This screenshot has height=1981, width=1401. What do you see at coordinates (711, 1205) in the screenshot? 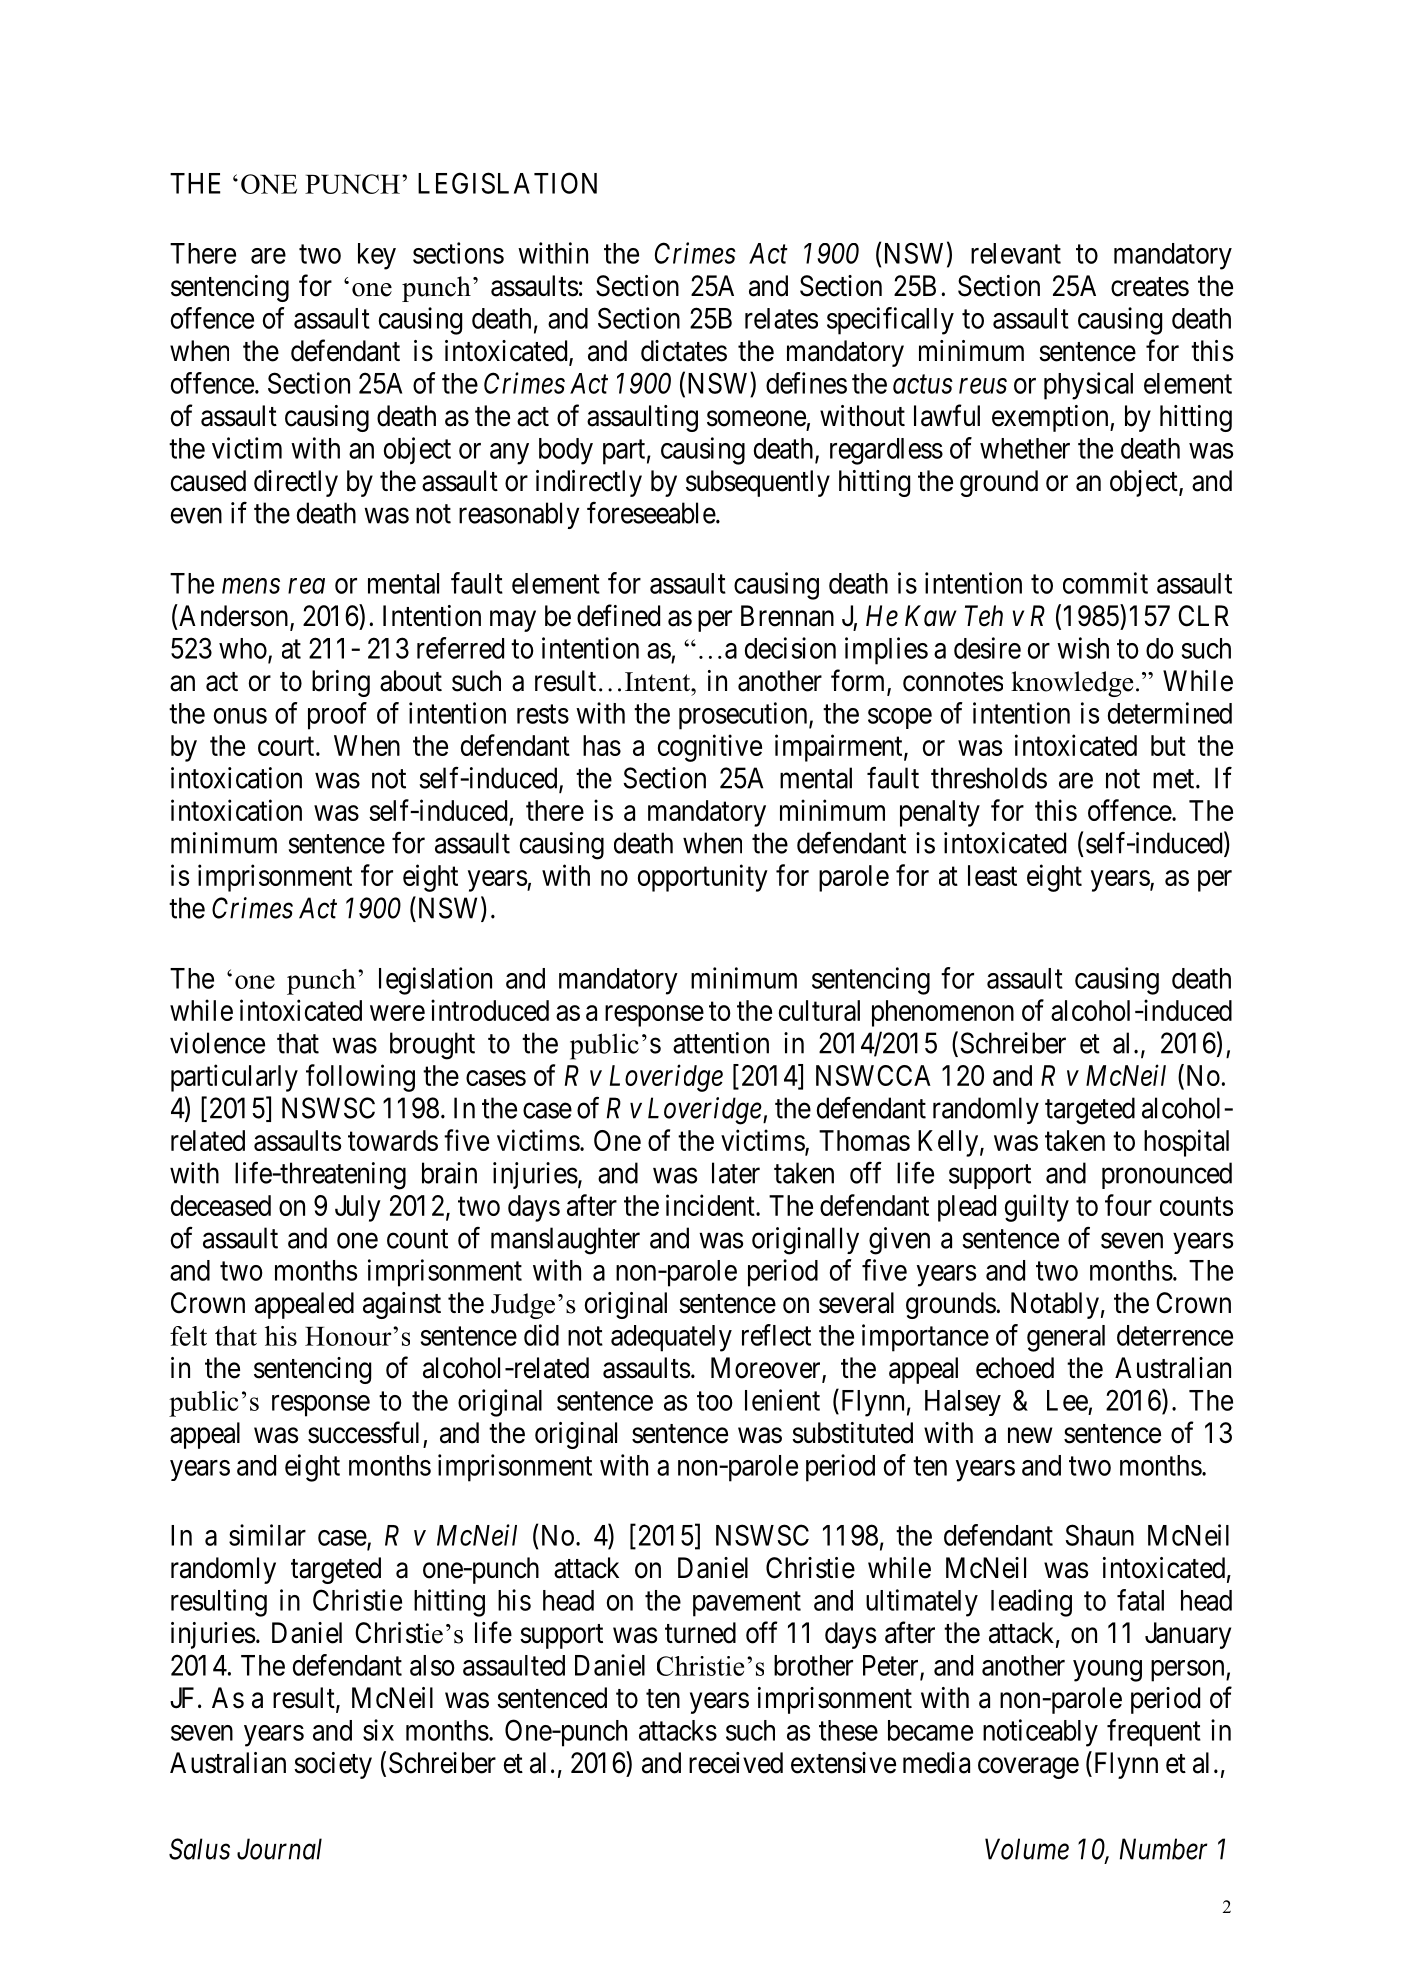
I see `incident` at bounding box center [711, 1205].
